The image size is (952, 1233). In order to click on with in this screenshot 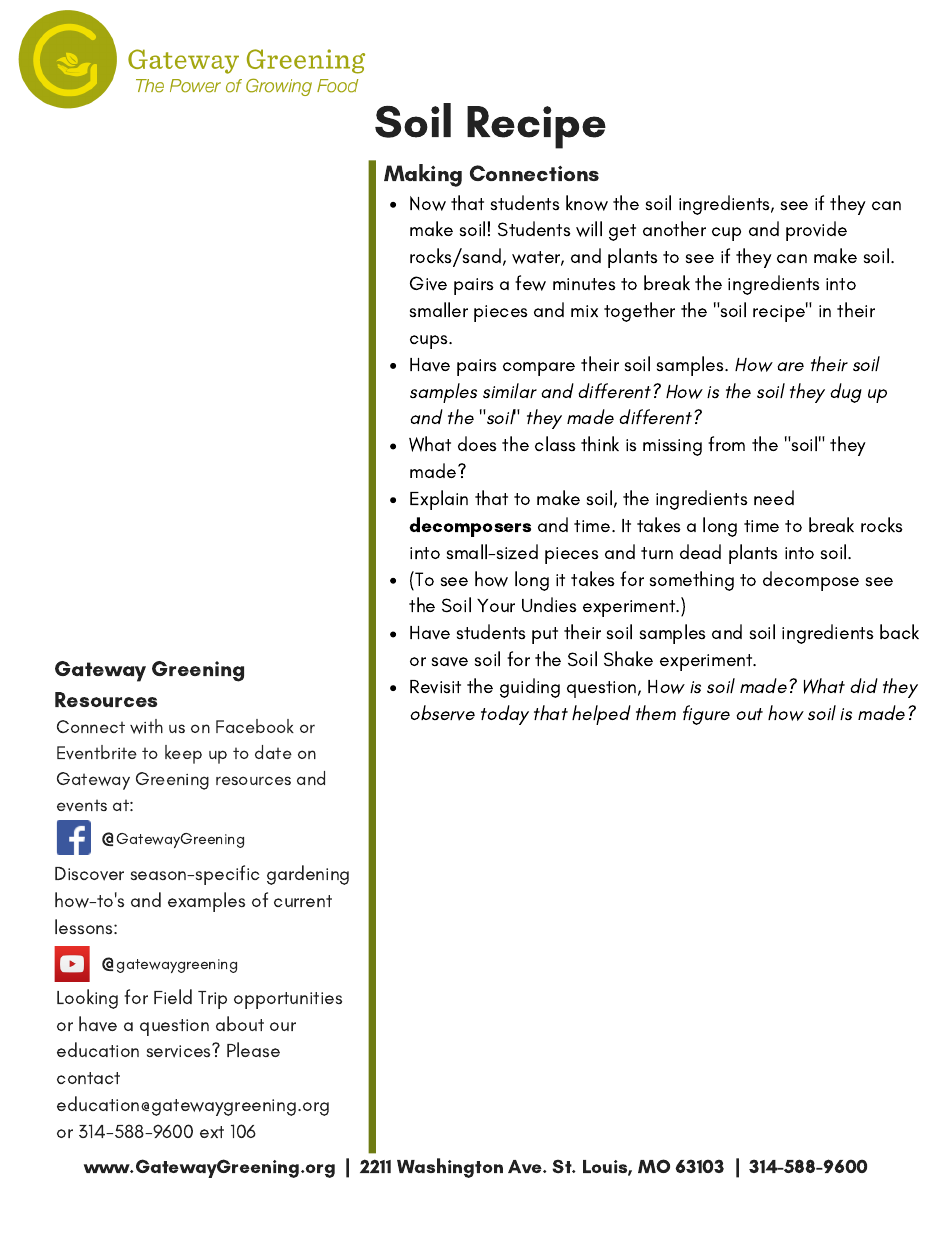, I will do `click(146, 726)`.
